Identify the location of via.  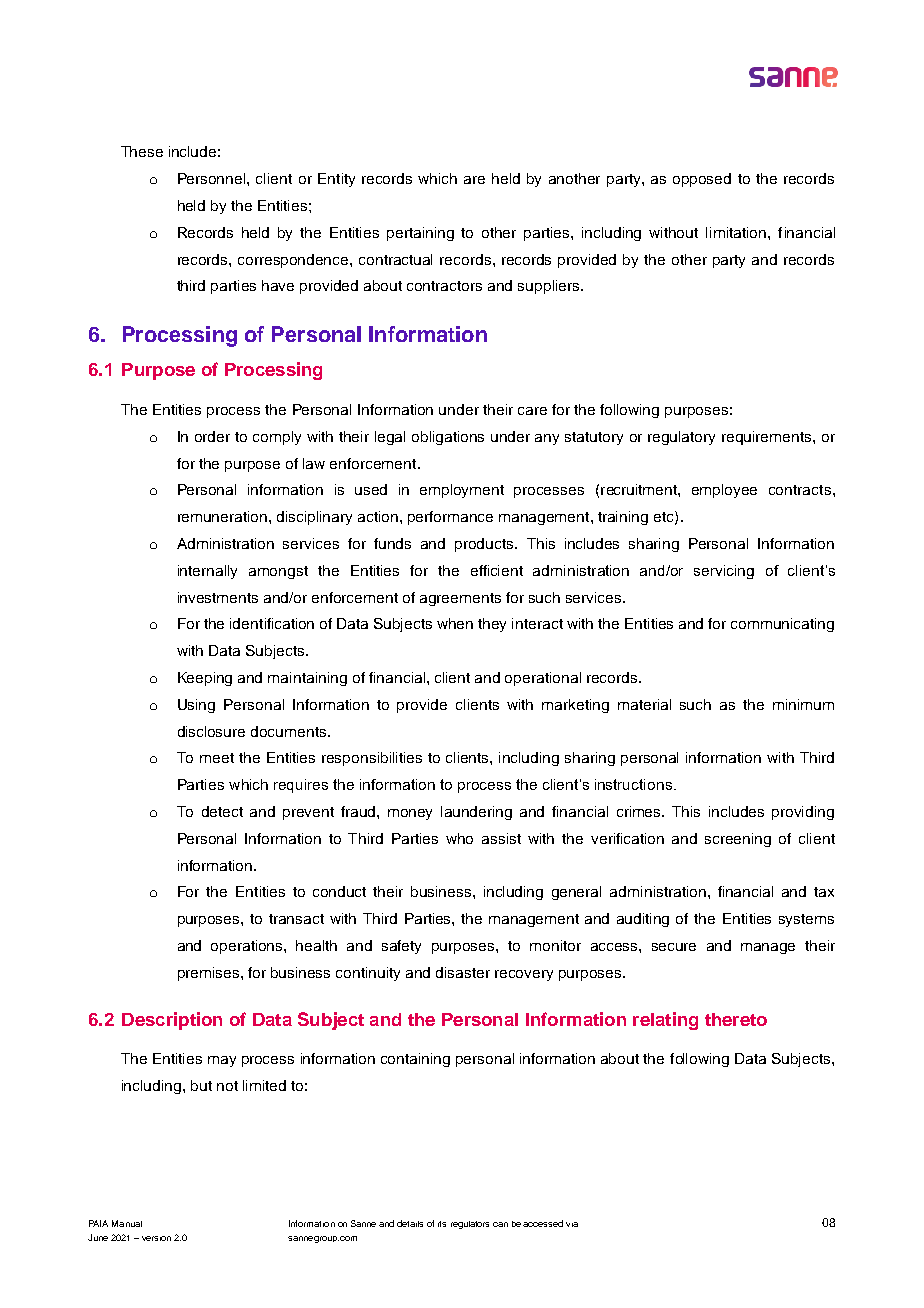
(572, 1224).
